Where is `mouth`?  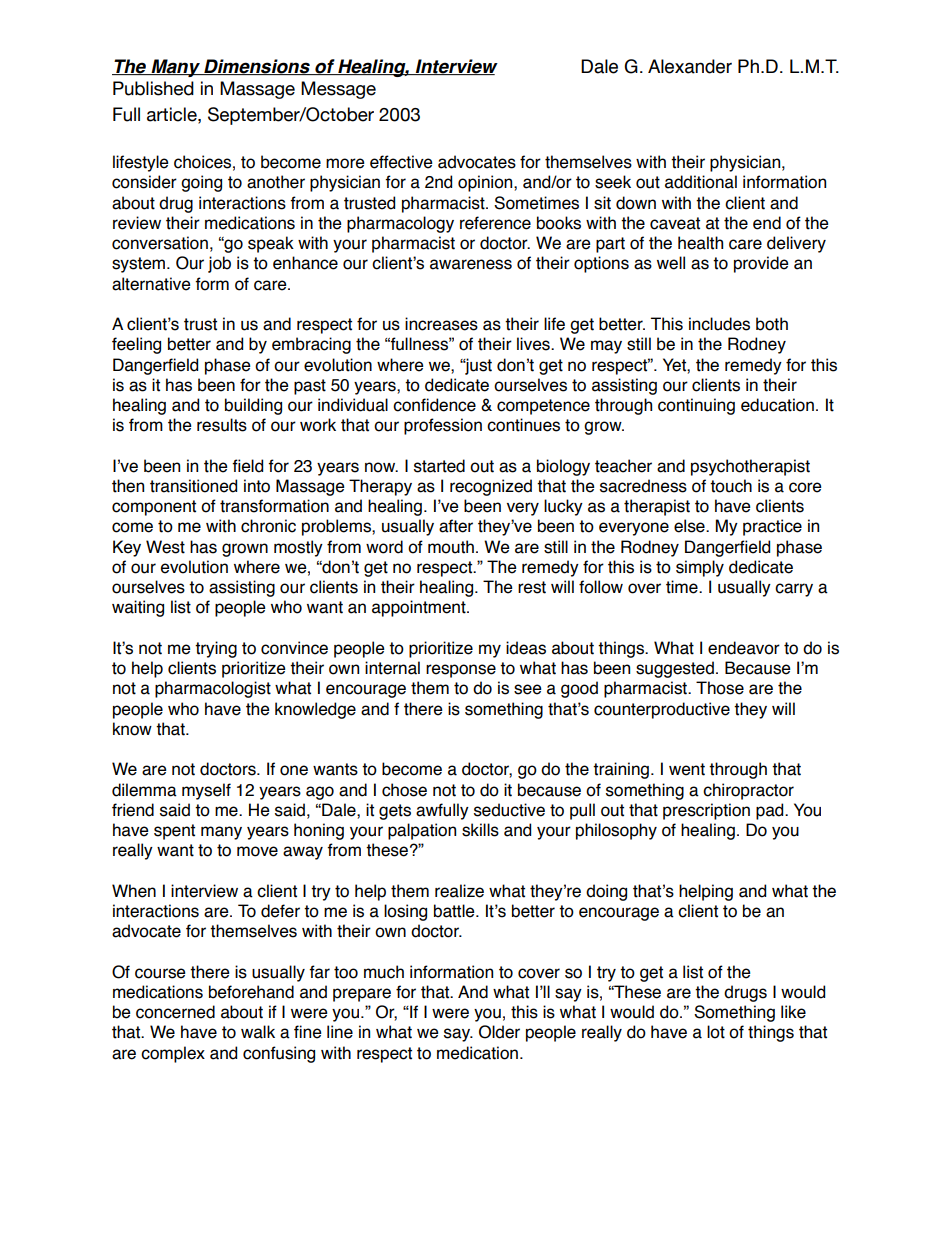
mouth is located at coordinates (451, 547).
